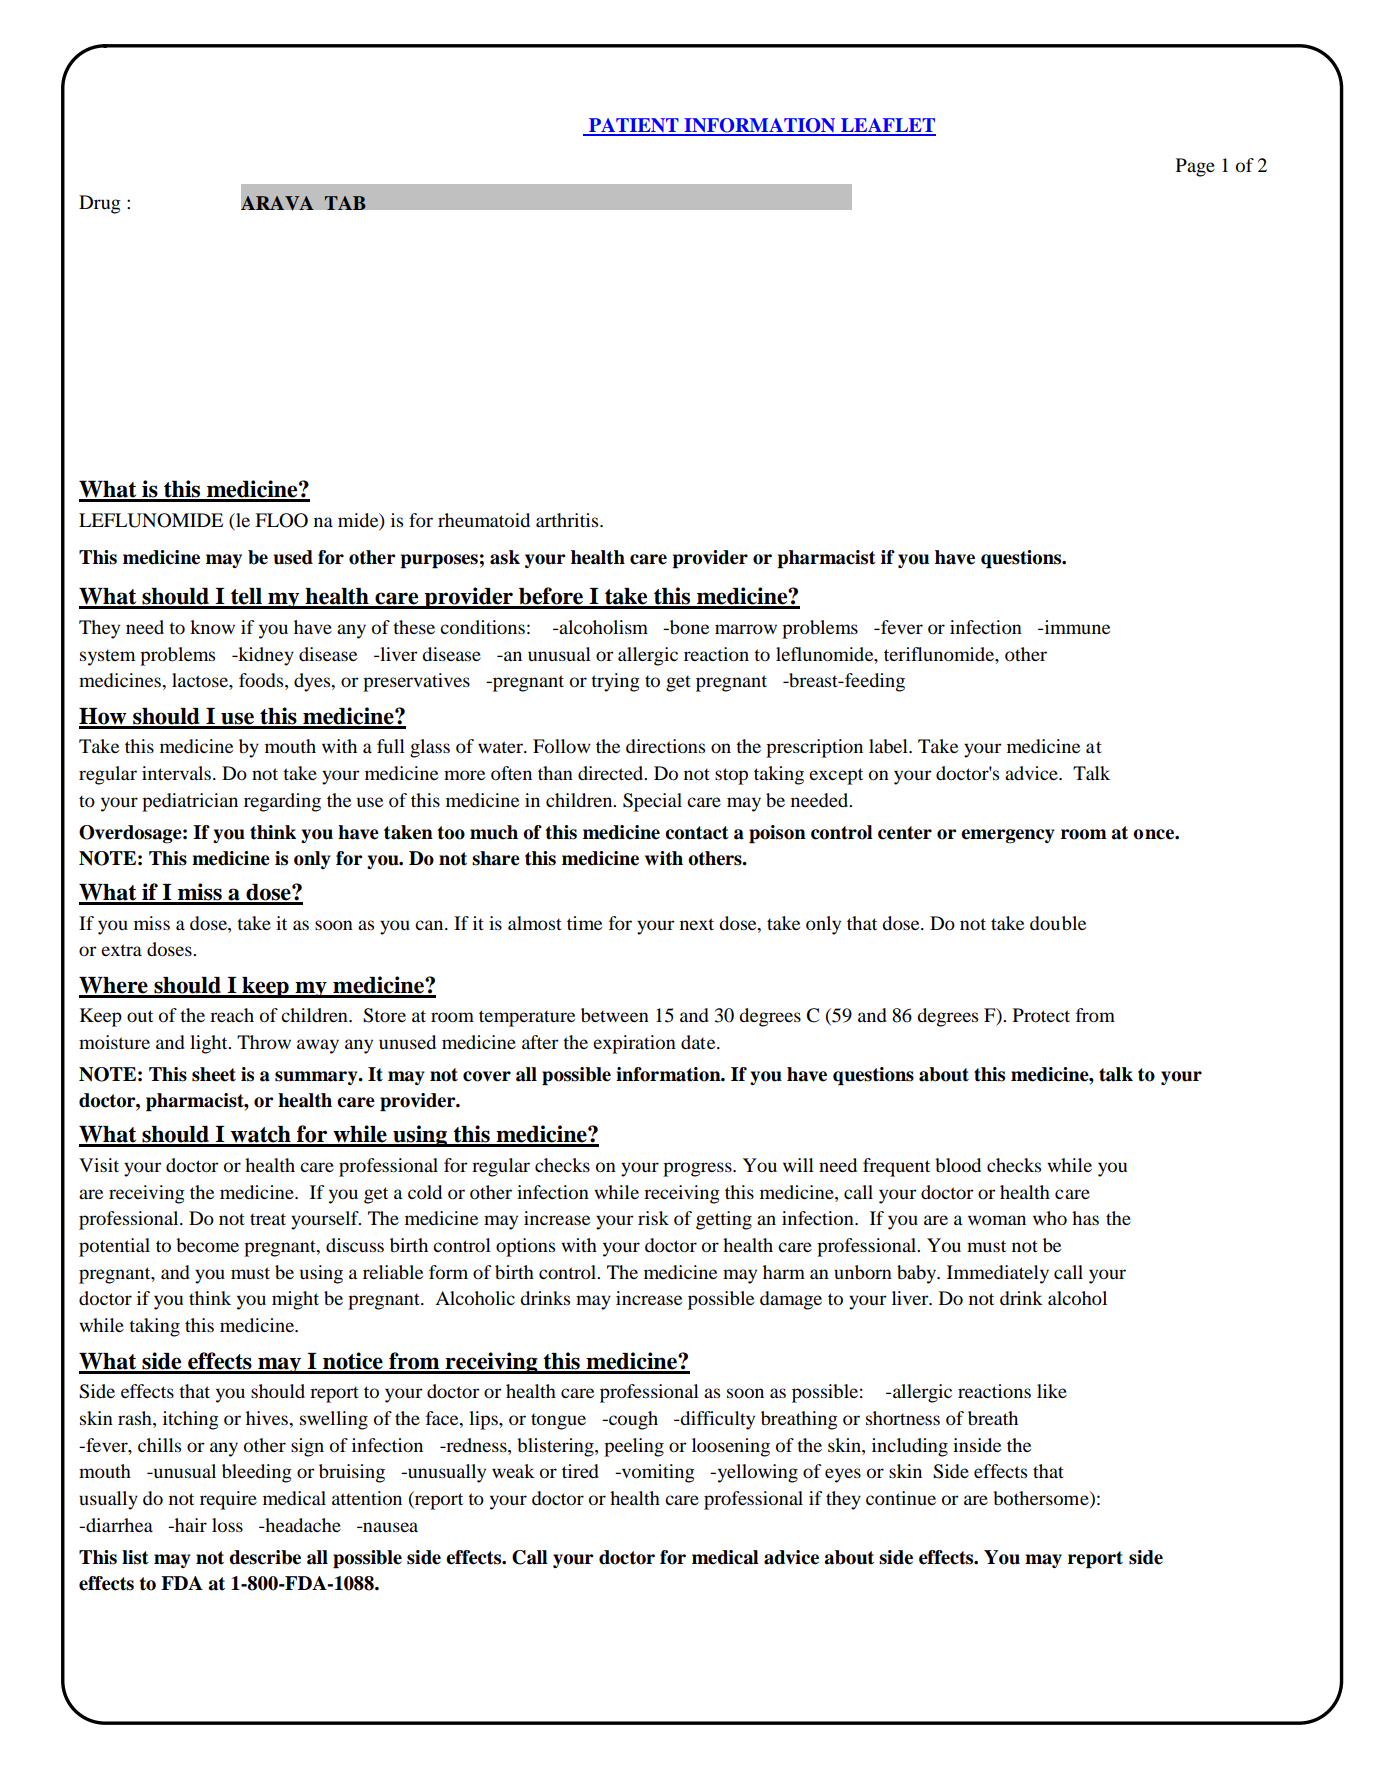 The height and width of the page is (1791, 1384). I want to click on emergency, so click(1008, 836).
